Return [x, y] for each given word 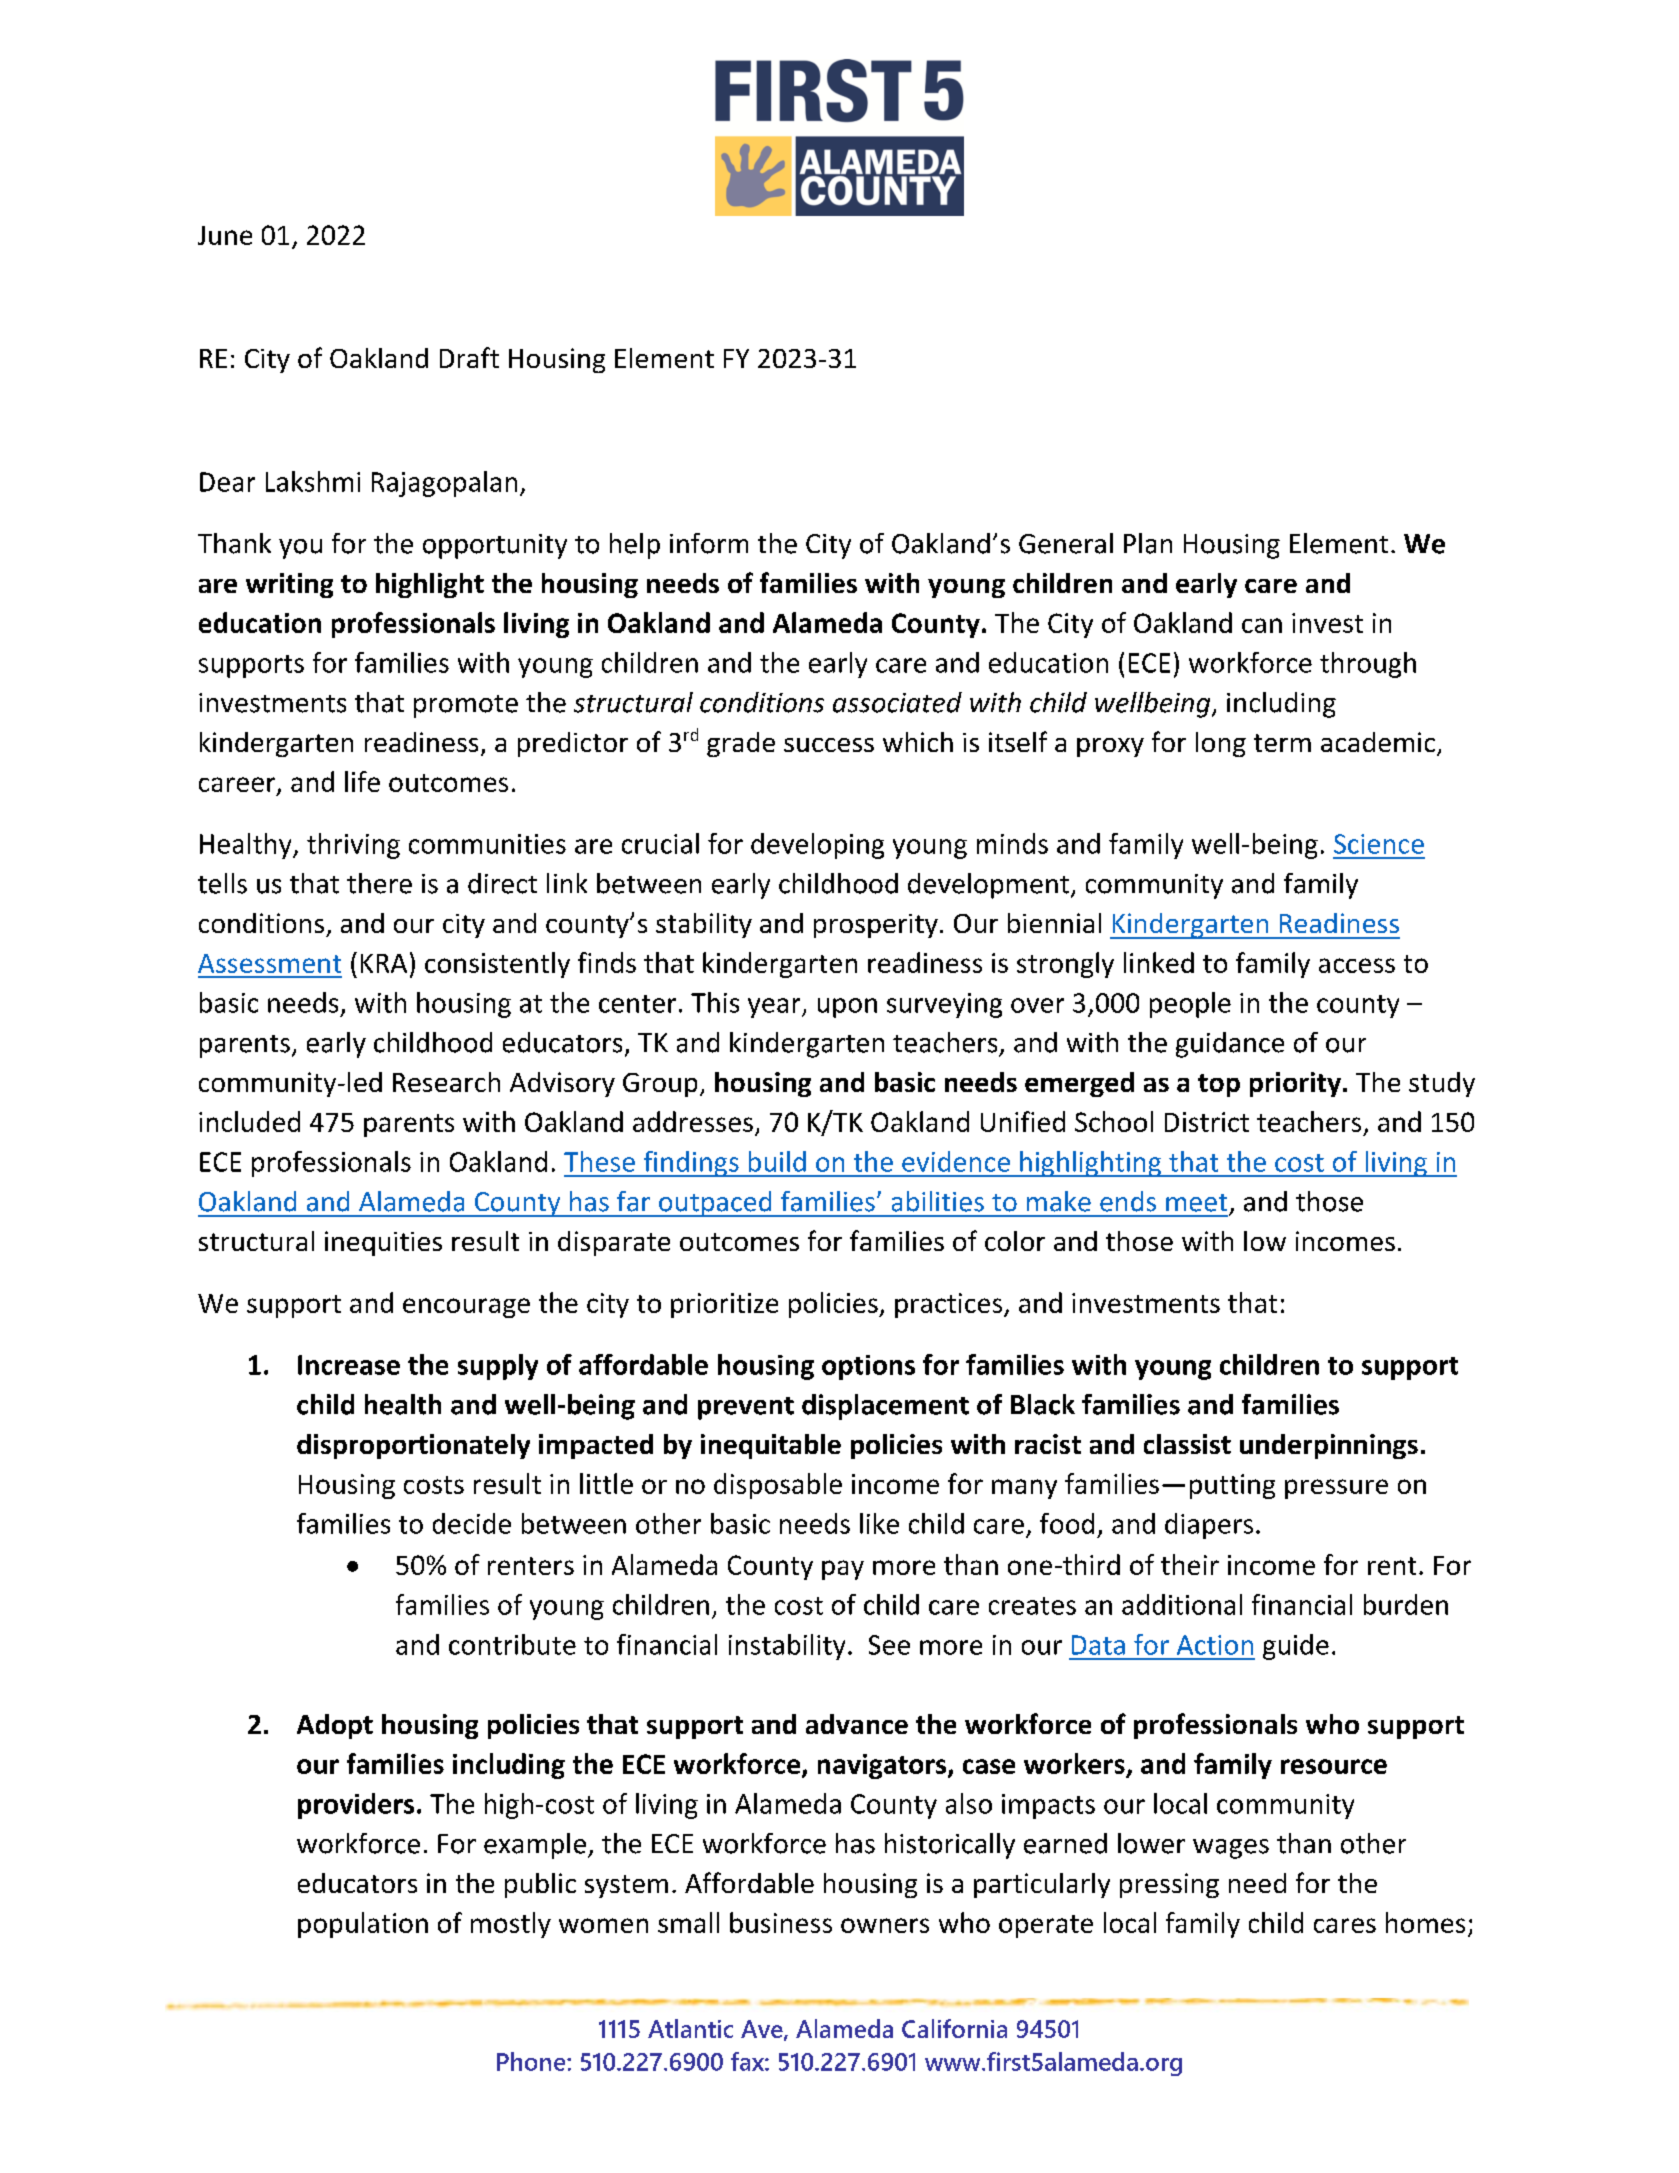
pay [843, 1570]
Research [446, 1082]
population [363, 1925]
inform [709, 543]
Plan [1148, 543]
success [829, 745]
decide [472, 1523]
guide [1296, 1647]
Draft [469, 357]
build [777, 1161]
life [362, 781]
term [1282, 743]
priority [1295, 1084]
